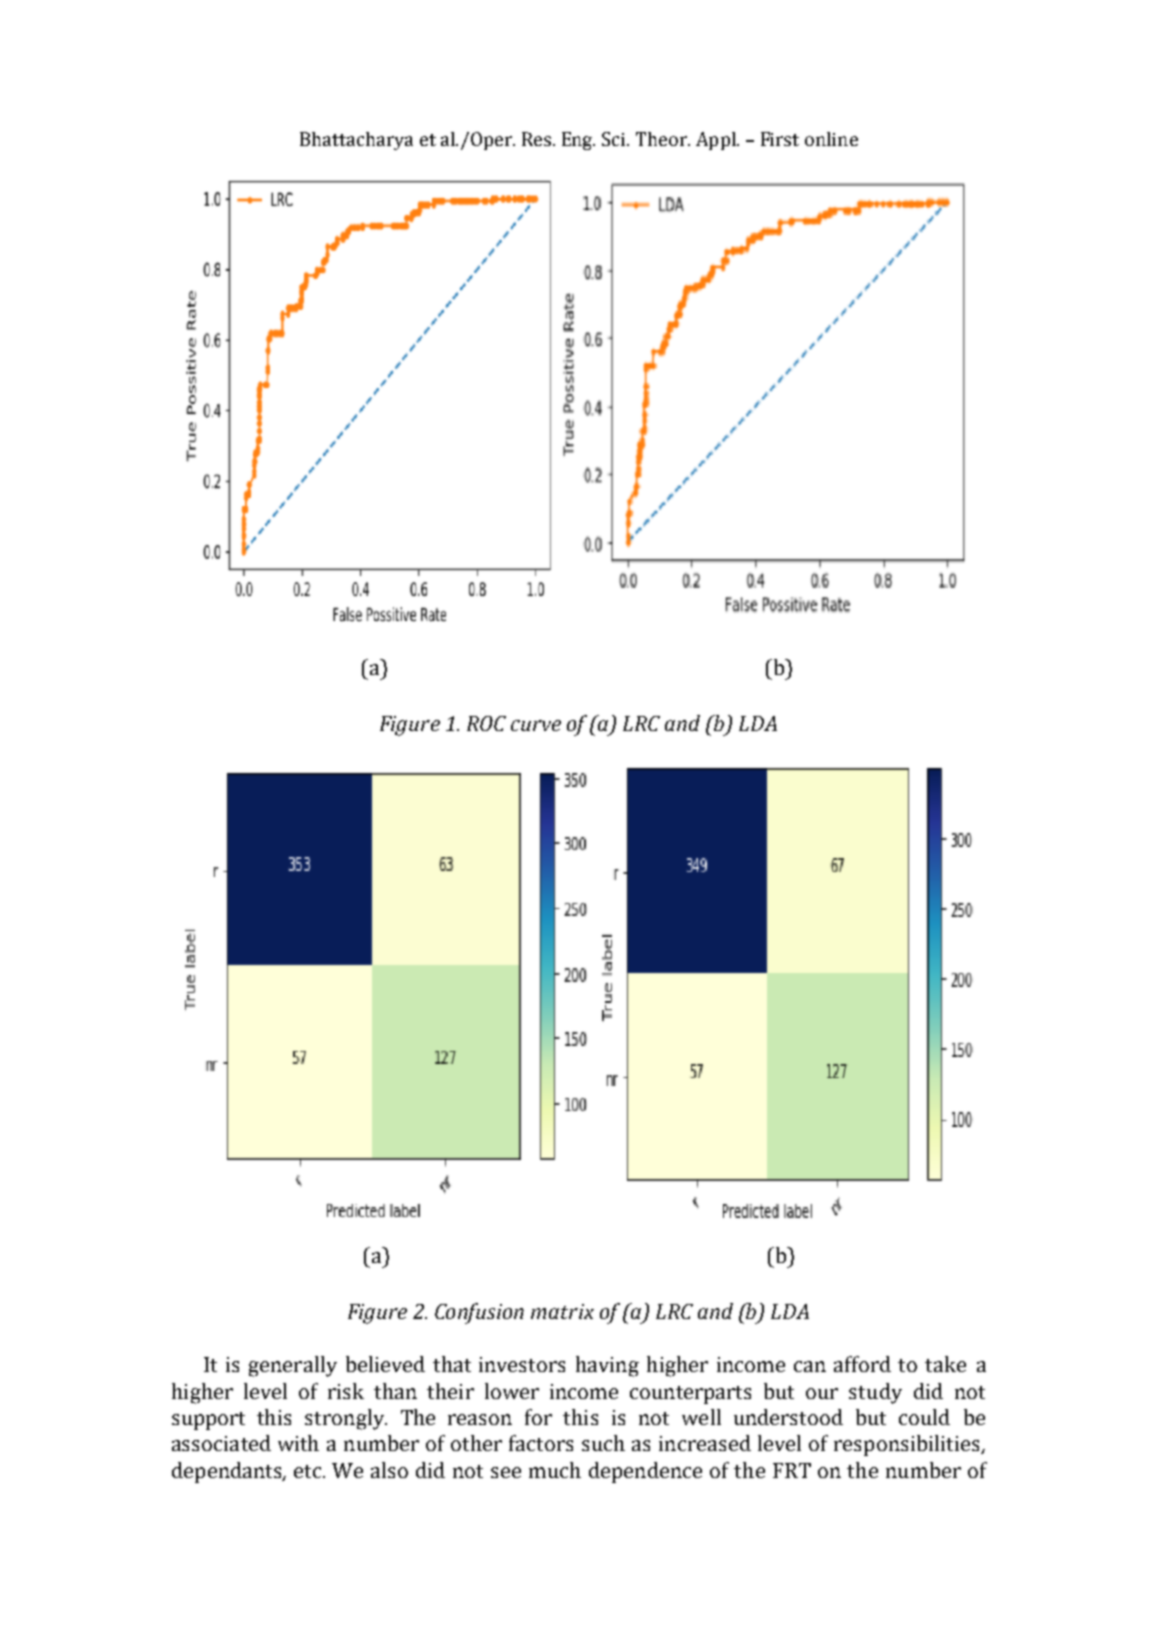 The height and width of the document is (1635, 1158). What do you see at coordinates (831, 139) in the document?
I see `online` at bounding box center [831, 139].
